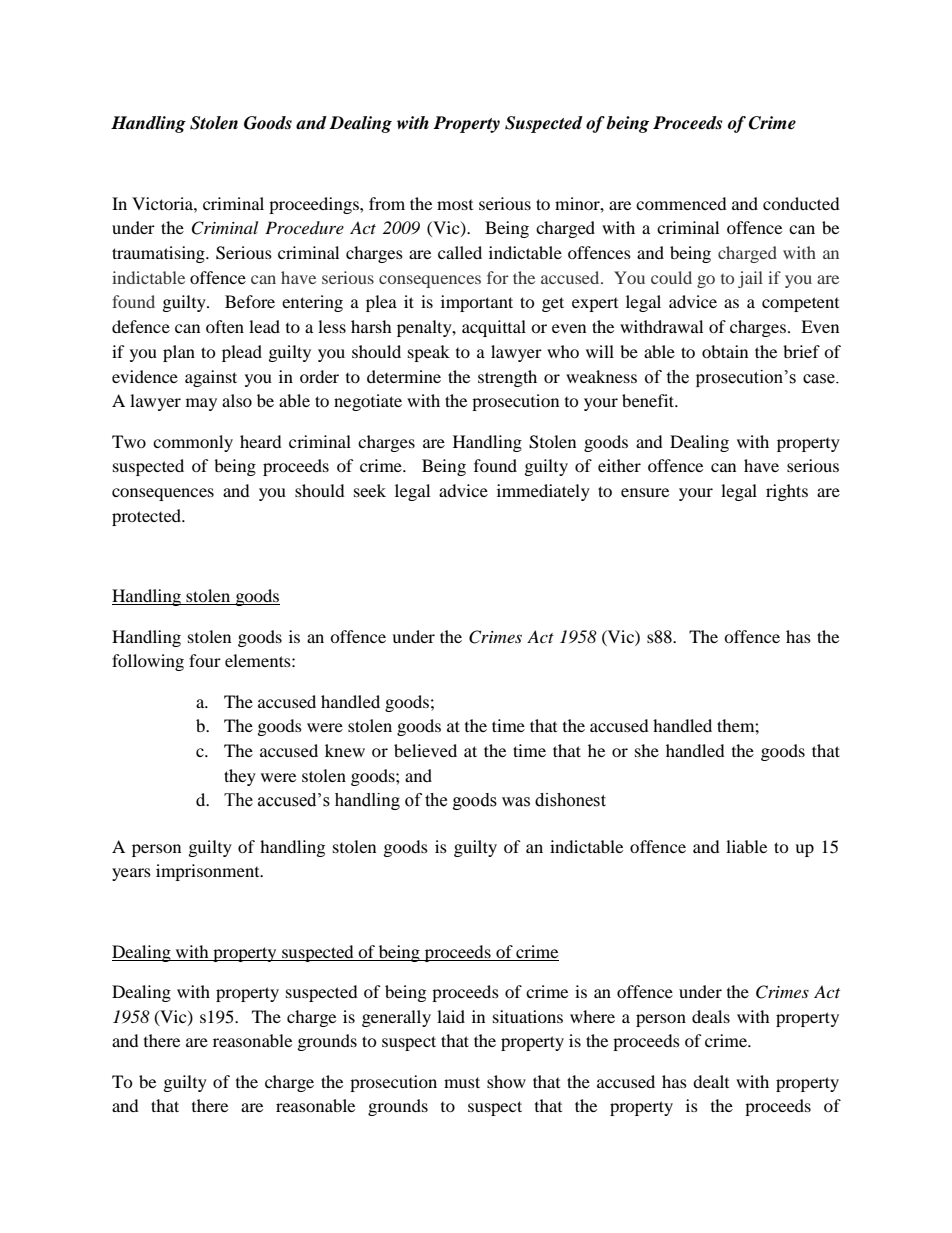 Image resolution: width=952 pixels, height=1233 pixels. What do you see at coordinates (396, 1018) in the screenshot?
I see `generally` at bounding box center [396, 1018].
